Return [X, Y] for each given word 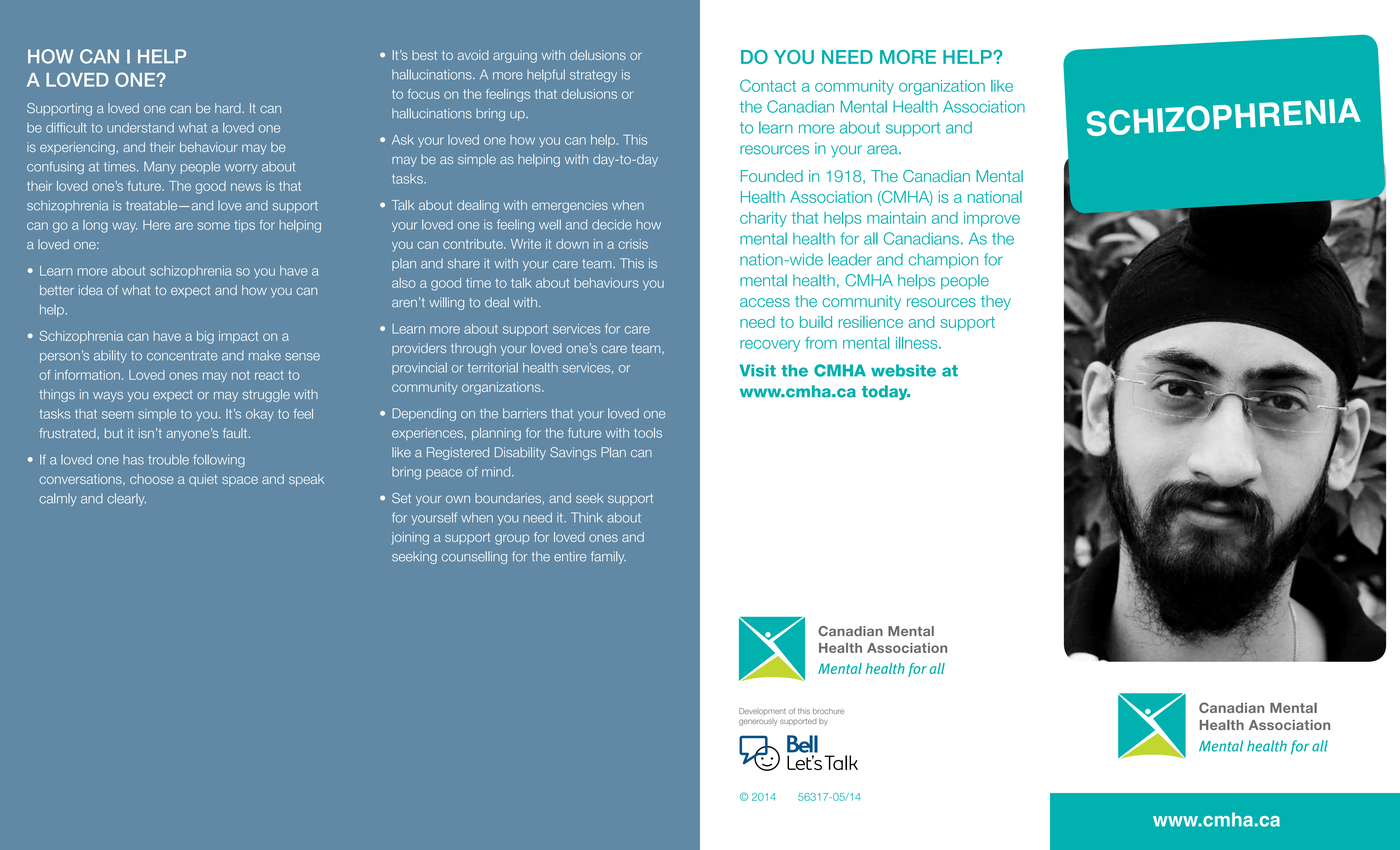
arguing [515, 56]
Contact [768, 85]
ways [108, 397]
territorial [493, 367]
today [886, 392]
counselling [474, 557]
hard [229, 108]
